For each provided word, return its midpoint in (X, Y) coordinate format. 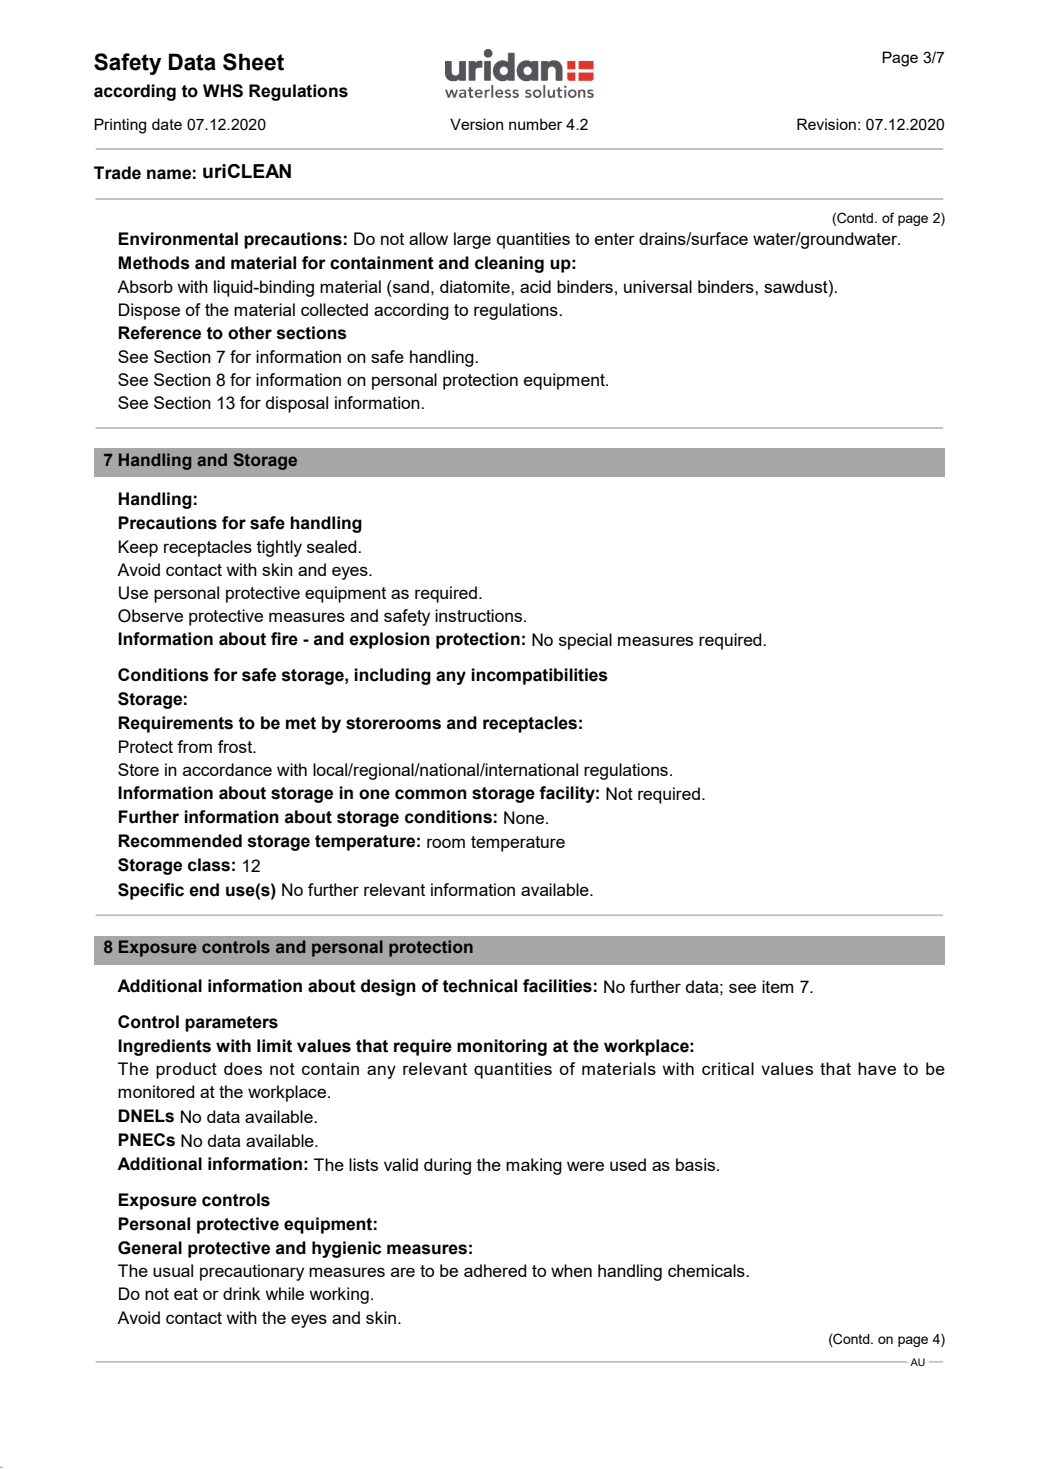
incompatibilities (539, 676)
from (194, 746)
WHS (223, 91)
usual (173, 1270)
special (585, 641)
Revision (826, 124)
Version (476, 124)
